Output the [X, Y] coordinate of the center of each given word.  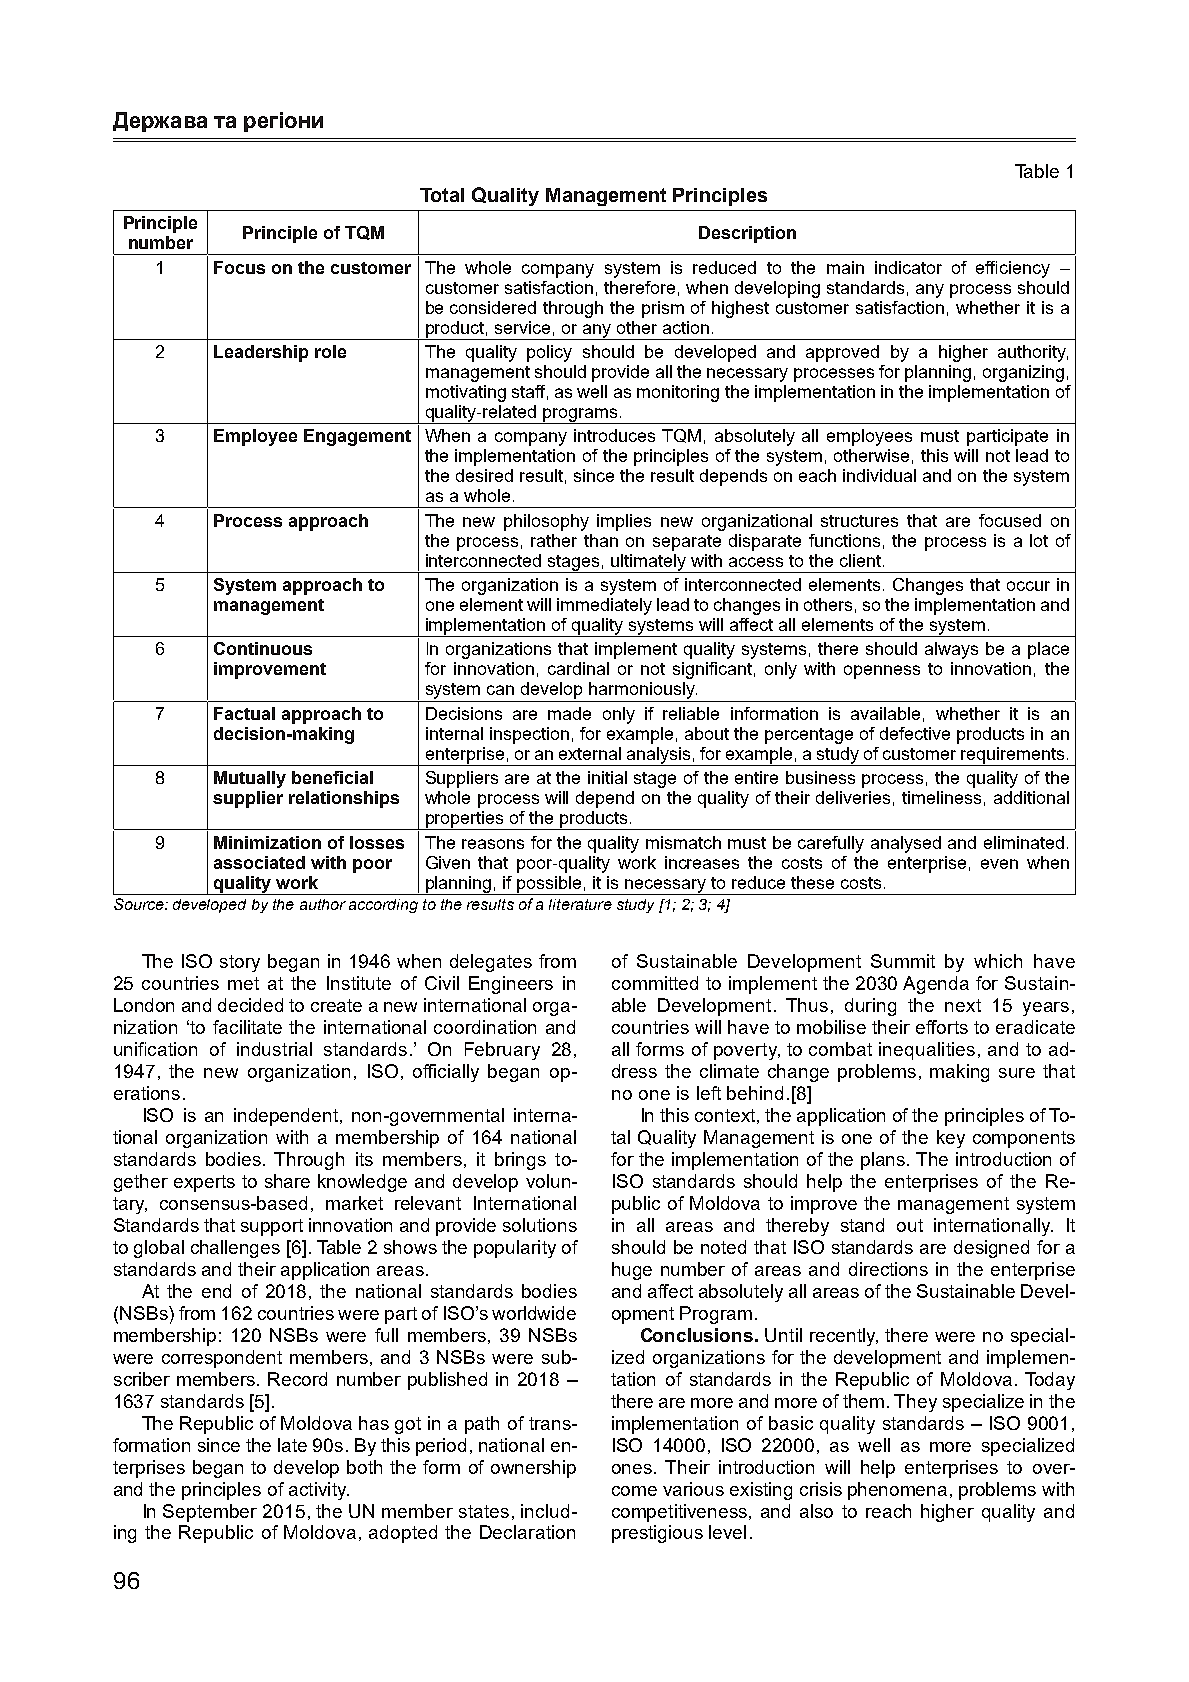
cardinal [578, 668]
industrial [274, 1049]
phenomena [897, 1491]
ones [632, 1469]
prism [663, 309]
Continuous [263, 648]
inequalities [927, 1051]
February [502, 1051]
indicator [908, 267]
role [330, 351]
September [210, 1513]
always [951, 650]
